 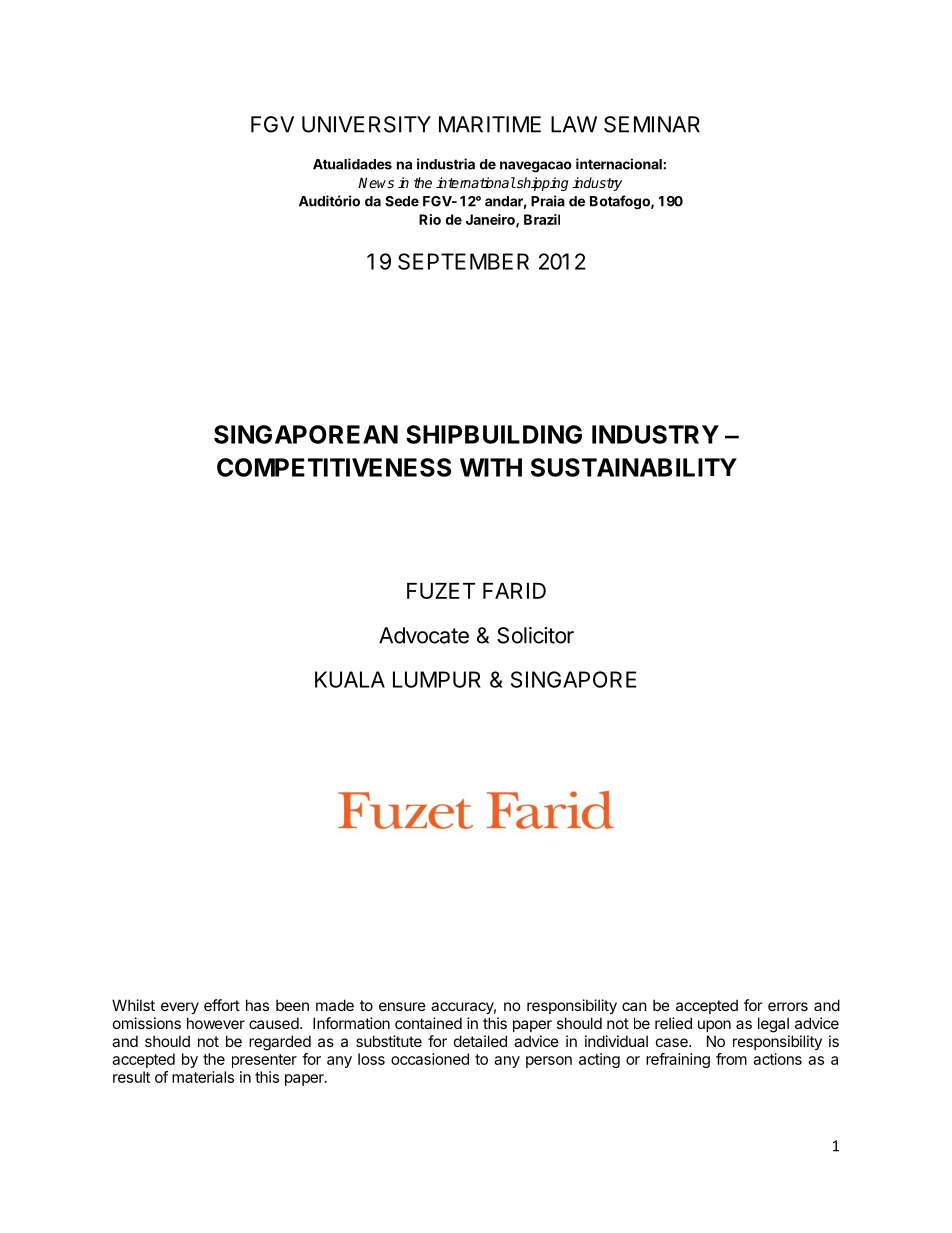 I want to click on LUMPUR, so click(x=437, y=679).
